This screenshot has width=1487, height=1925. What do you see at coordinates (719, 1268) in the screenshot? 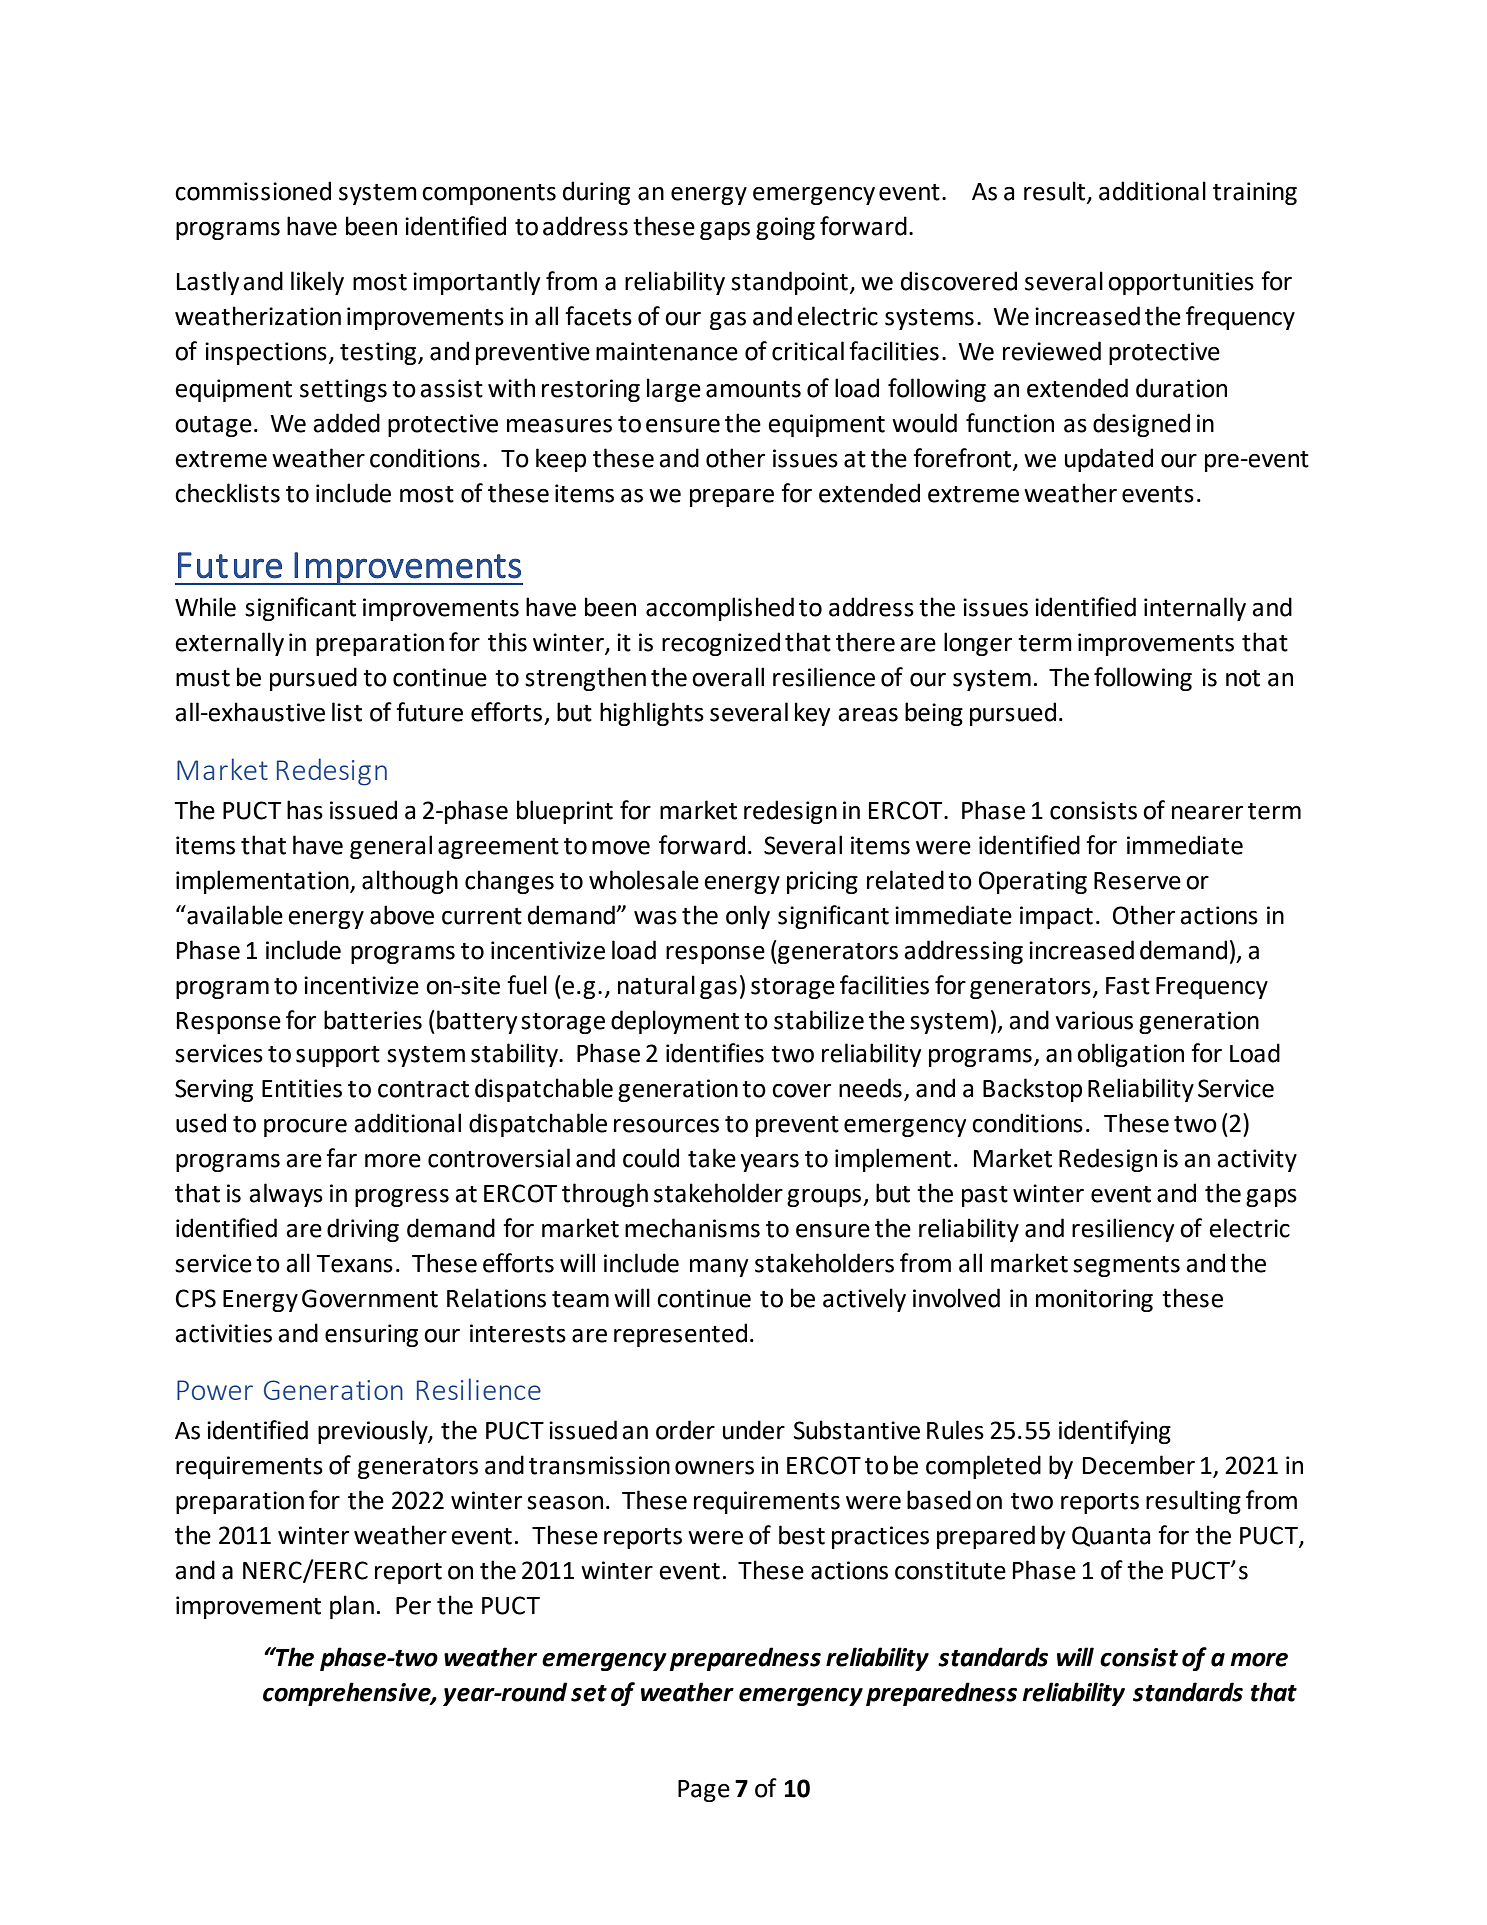
I see `many` at bounding box center [719, 1268].
